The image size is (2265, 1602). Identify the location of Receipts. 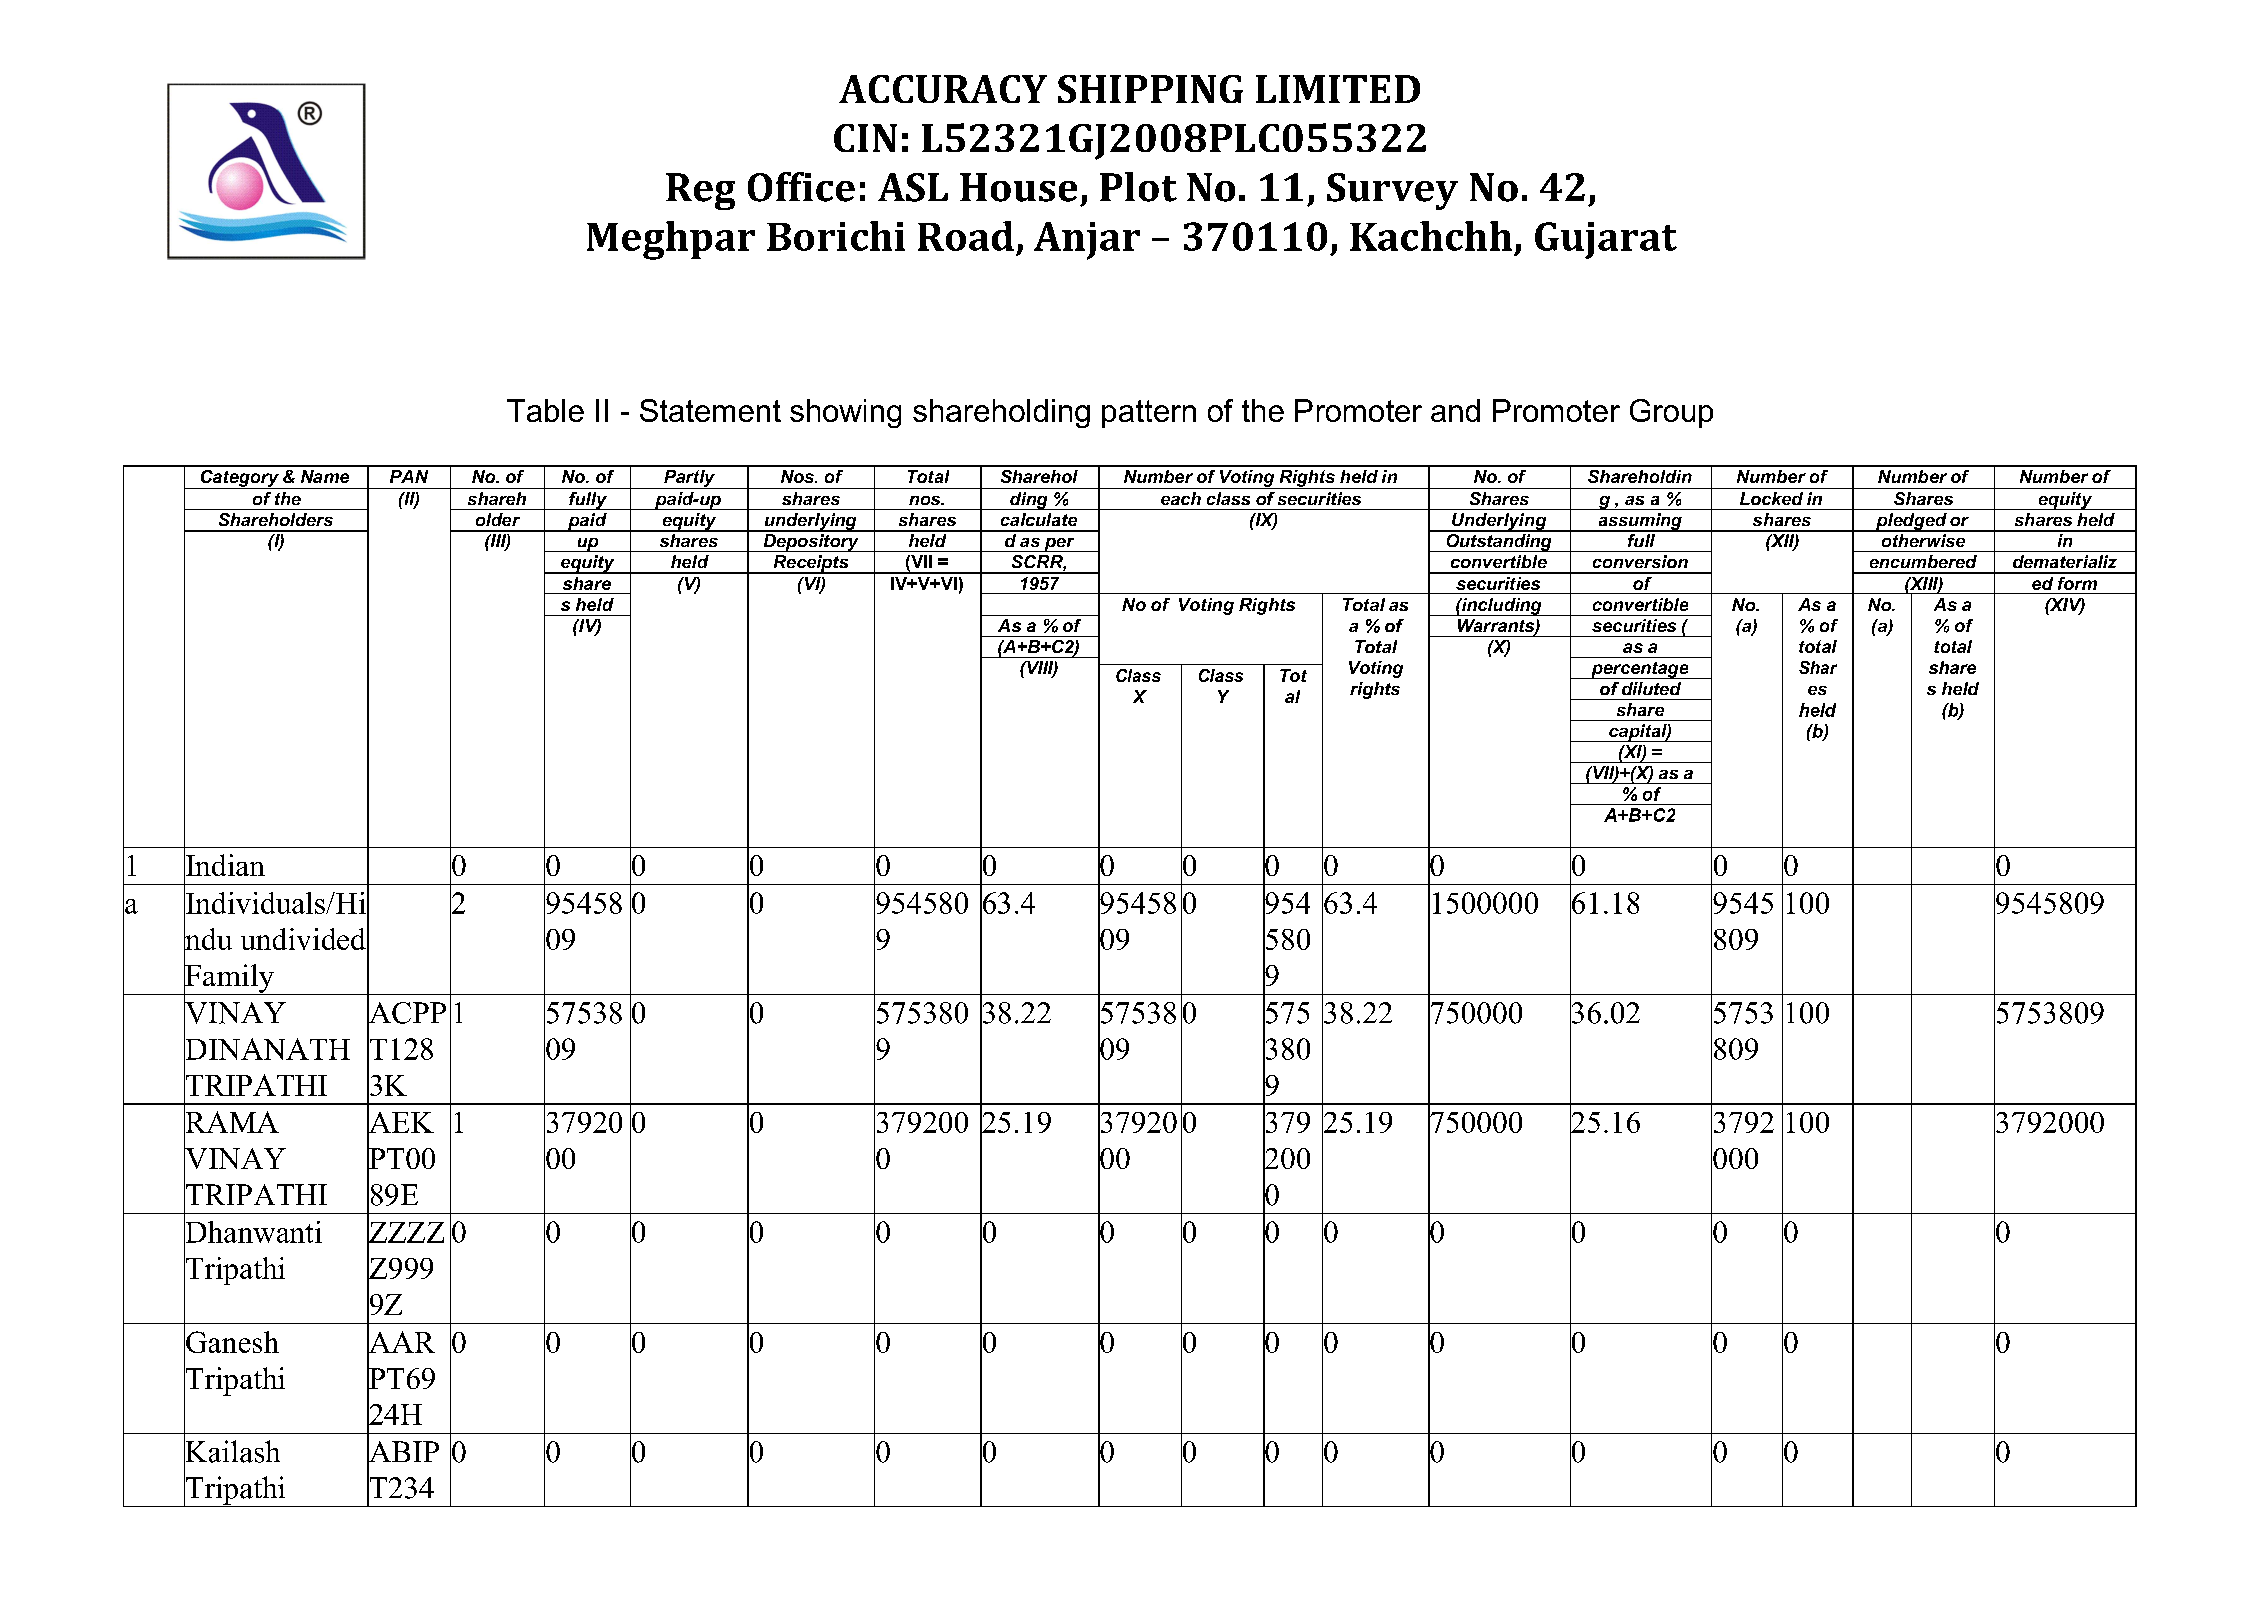
(811, 564).
